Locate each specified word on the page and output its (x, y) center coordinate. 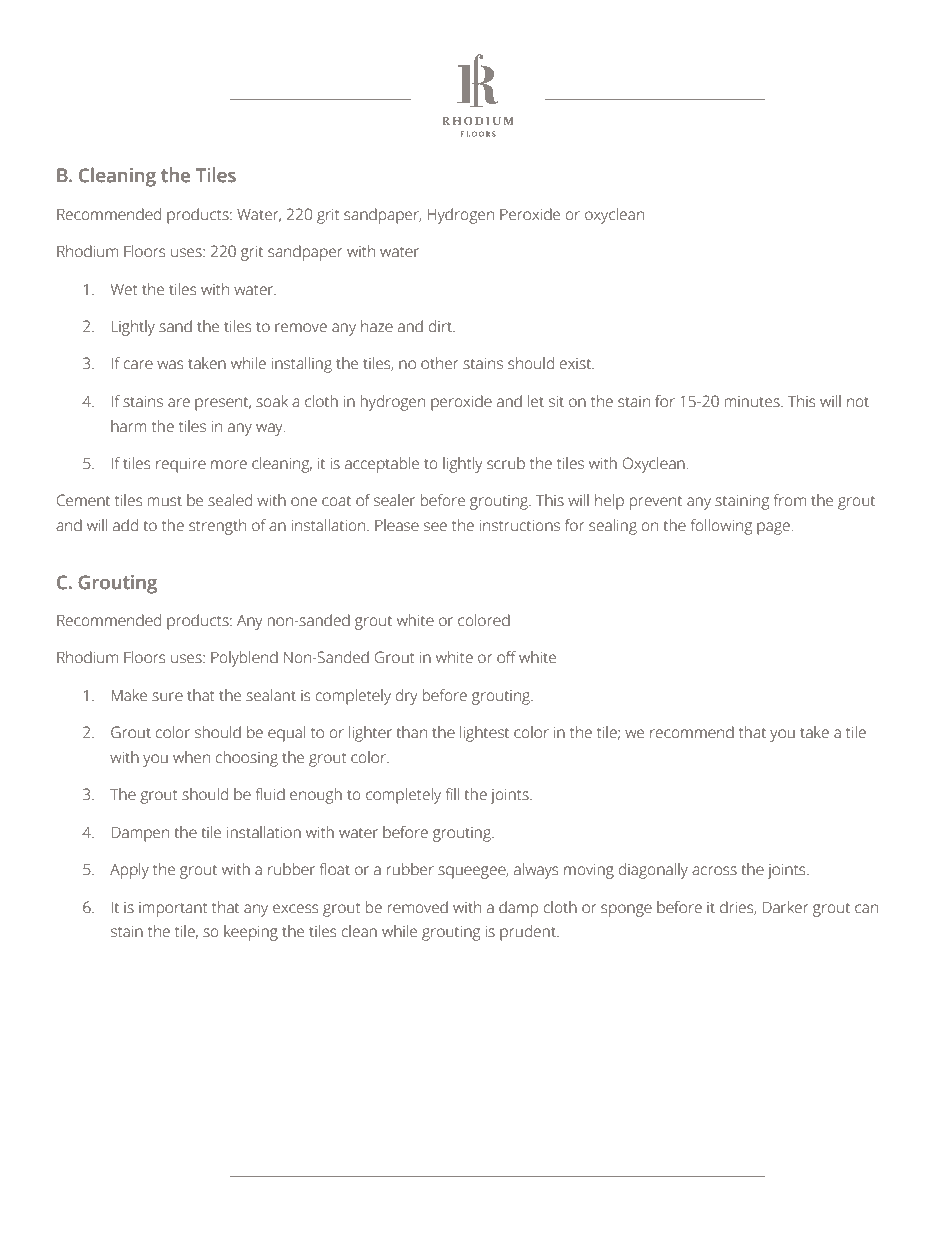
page (773, 528)
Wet (124, 290)
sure (167, 697)
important (173, 909)
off (506, 657)
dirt (441, 326)
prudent (529, 933)
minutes (753, 402)
